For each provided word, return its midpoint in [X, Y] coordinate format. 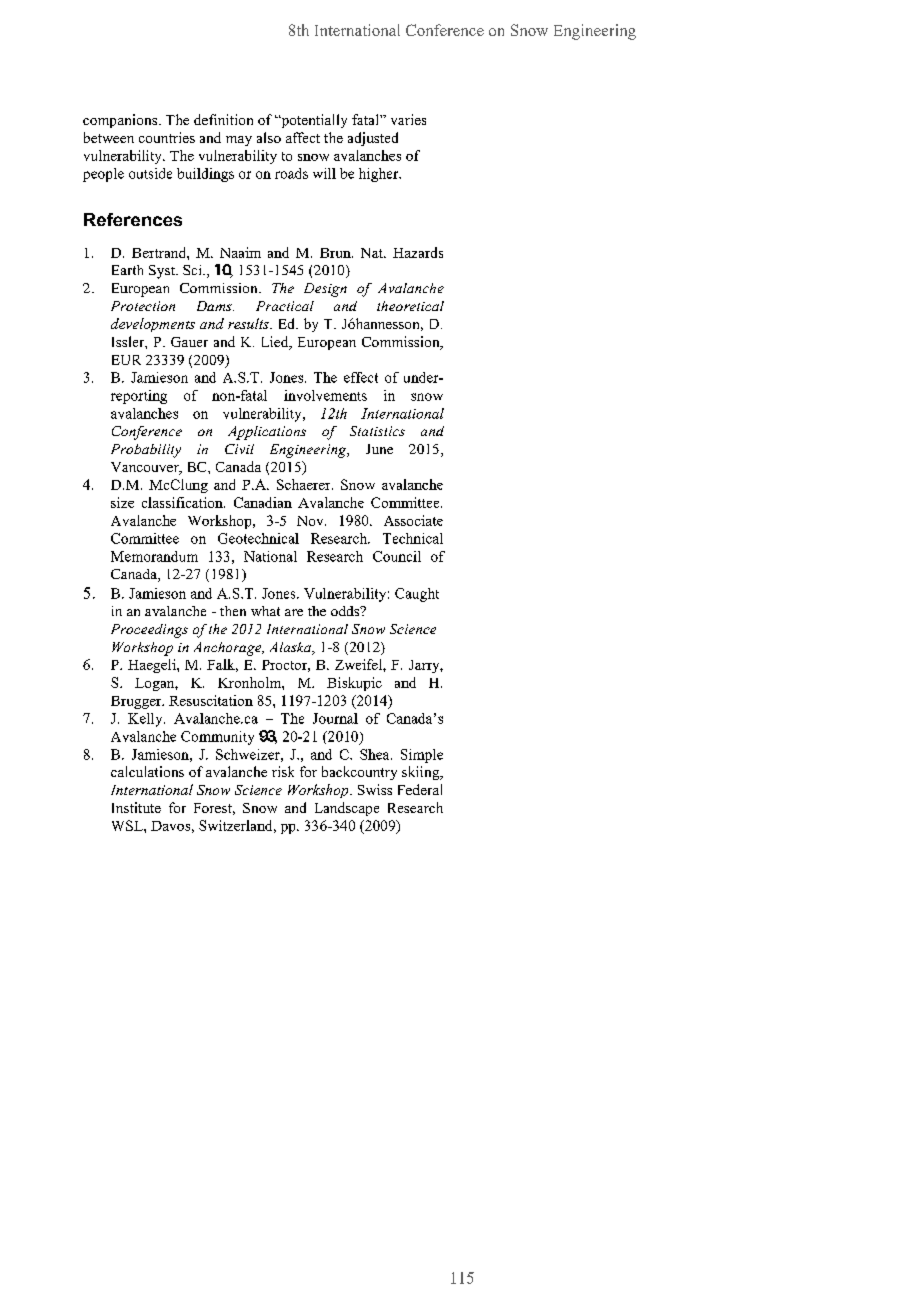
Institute [136, 807]
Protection [143, 306]
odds [346, 611]
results [249, 323]
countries [167, 137]
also [269, 137]
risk [283, 771]
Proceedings [149, 631]
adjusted [373, 139]
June [379, 449]
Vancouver [146, 468]
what [265, 611]
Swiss [375, 789]
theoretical [410, 306]
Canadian [263, 502]
